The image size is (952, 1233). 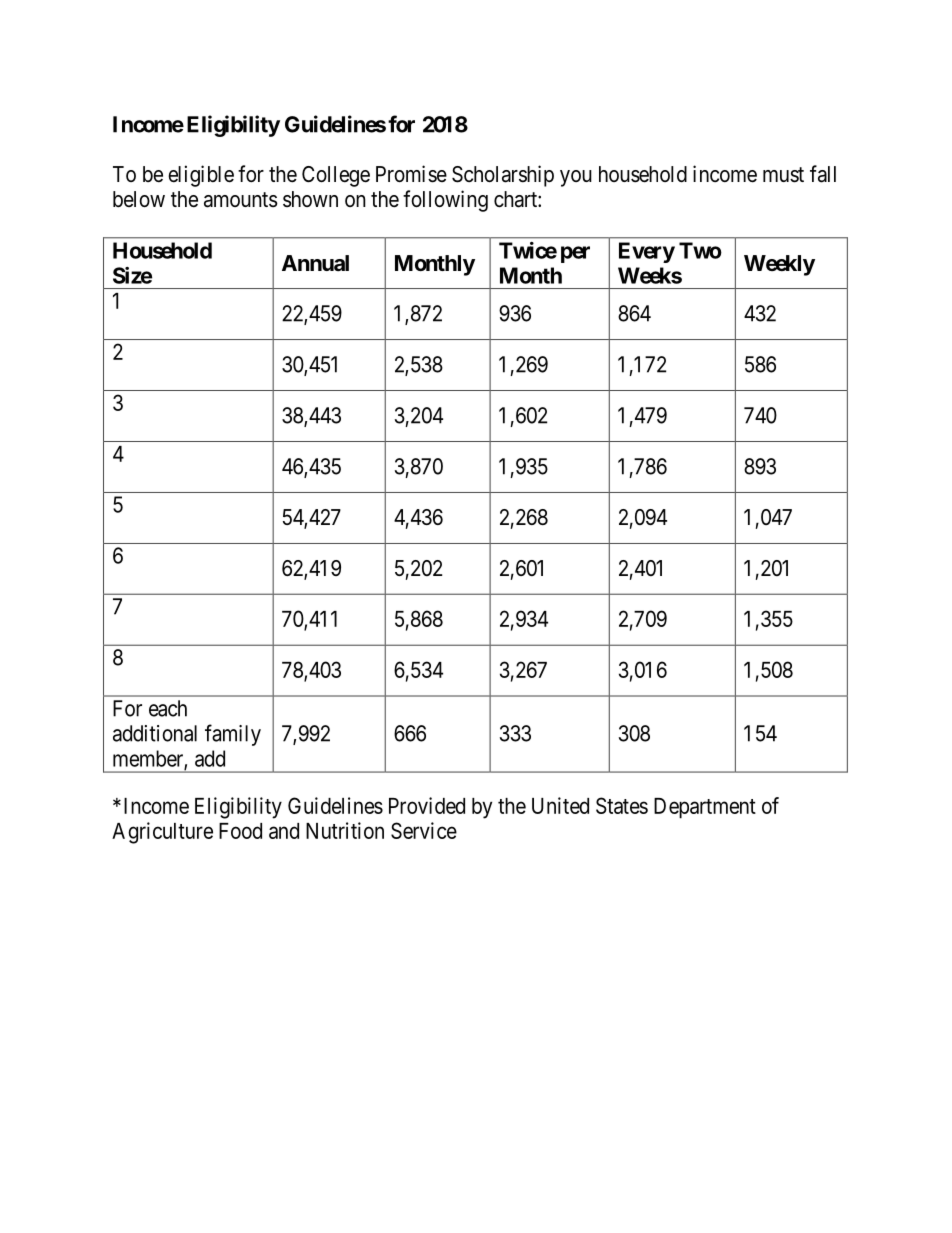 I want to click on Annual, so click(x=315, y=263).
